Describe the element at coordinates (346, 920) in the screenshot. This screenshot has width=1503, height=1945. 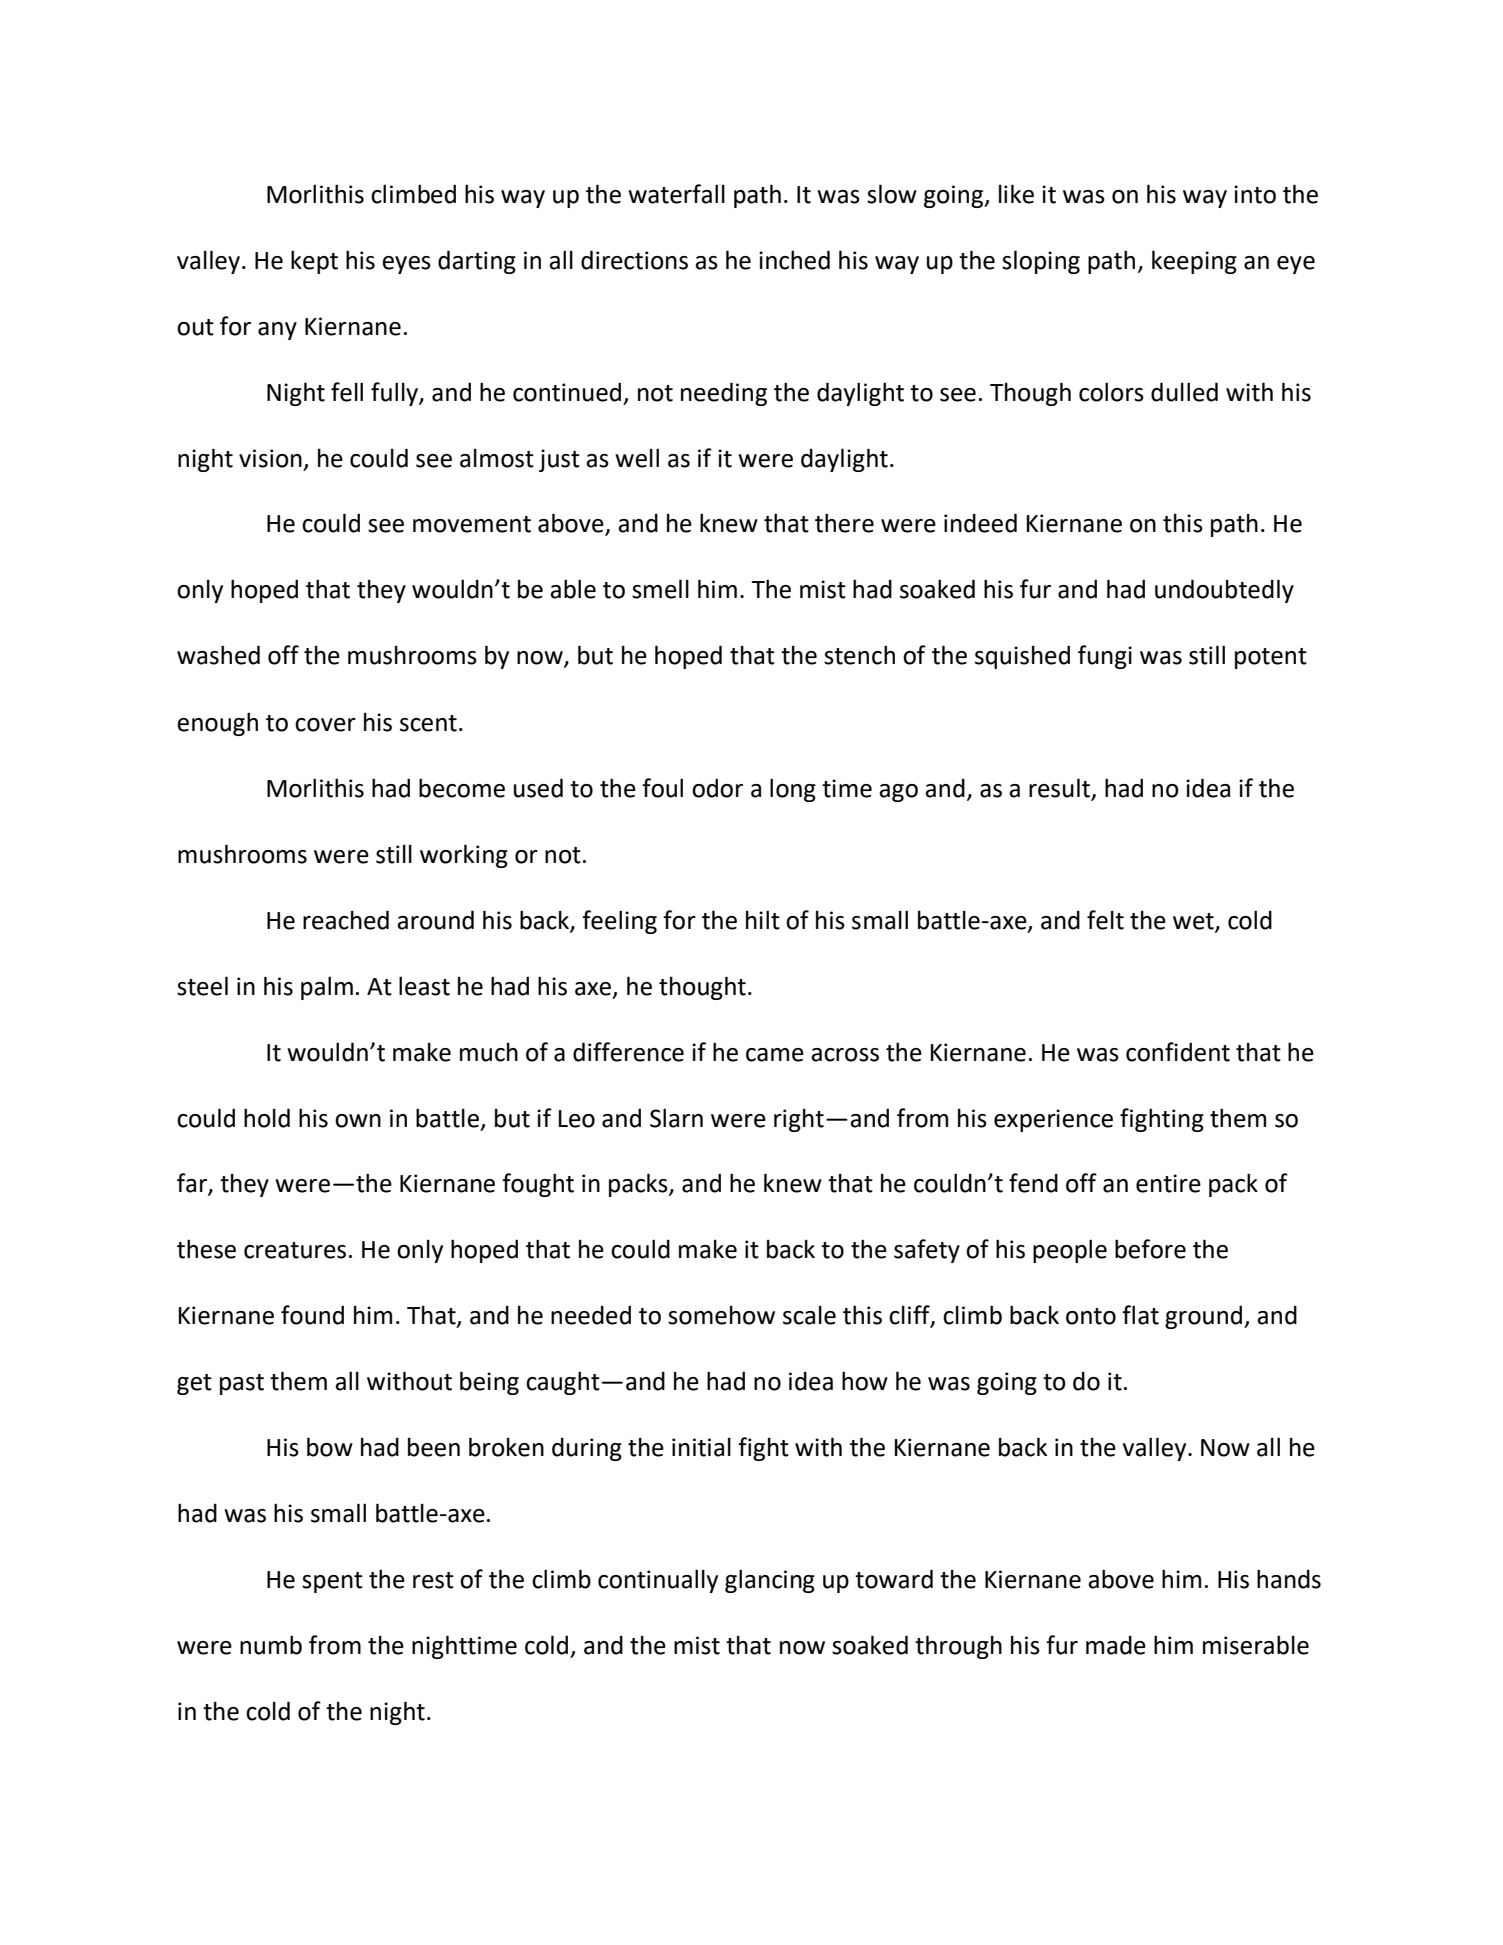
I see `reached` at that location.
